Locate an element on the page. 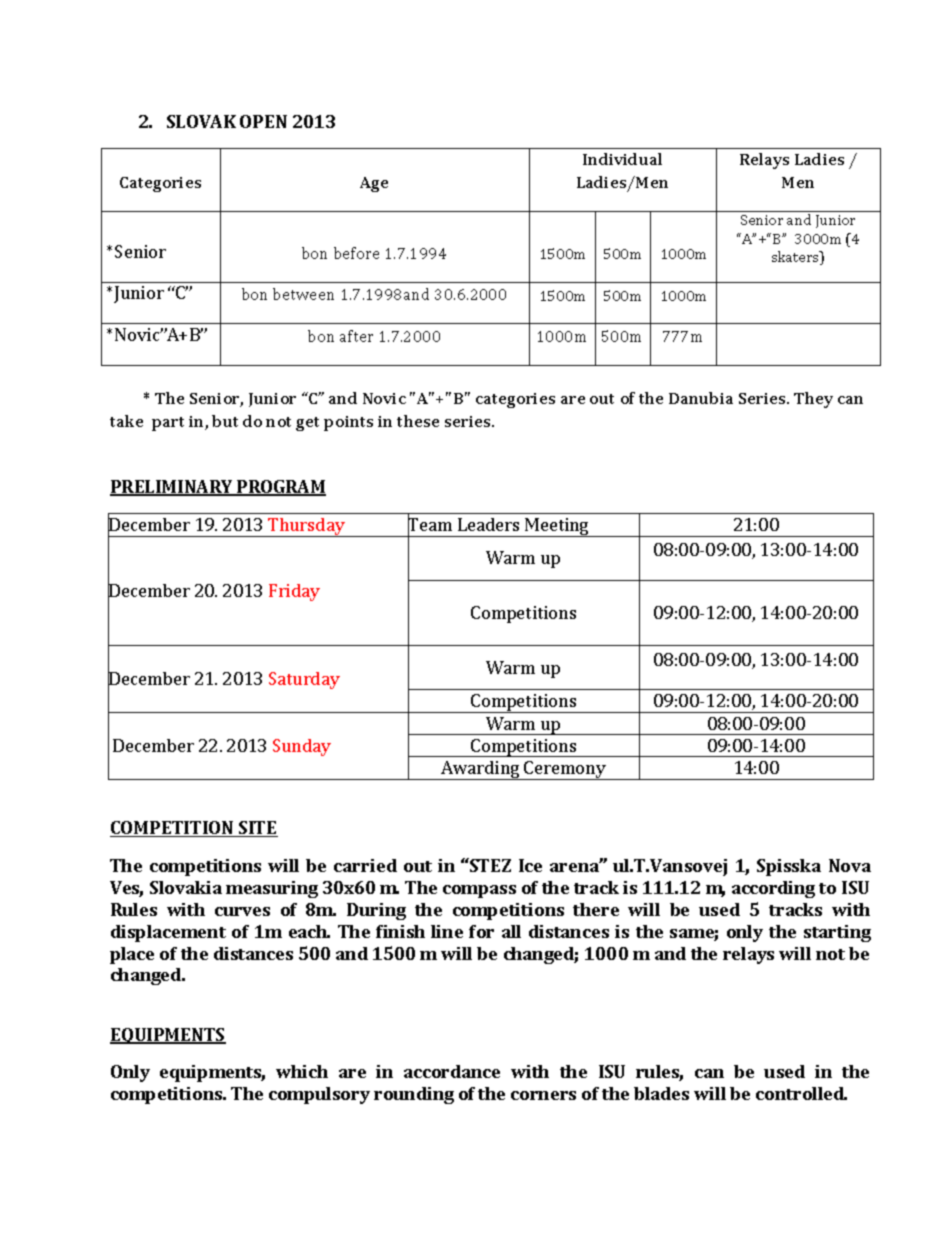 The width and height of the page is (952, 1233). Friday is located at coordinates (294, 592).
